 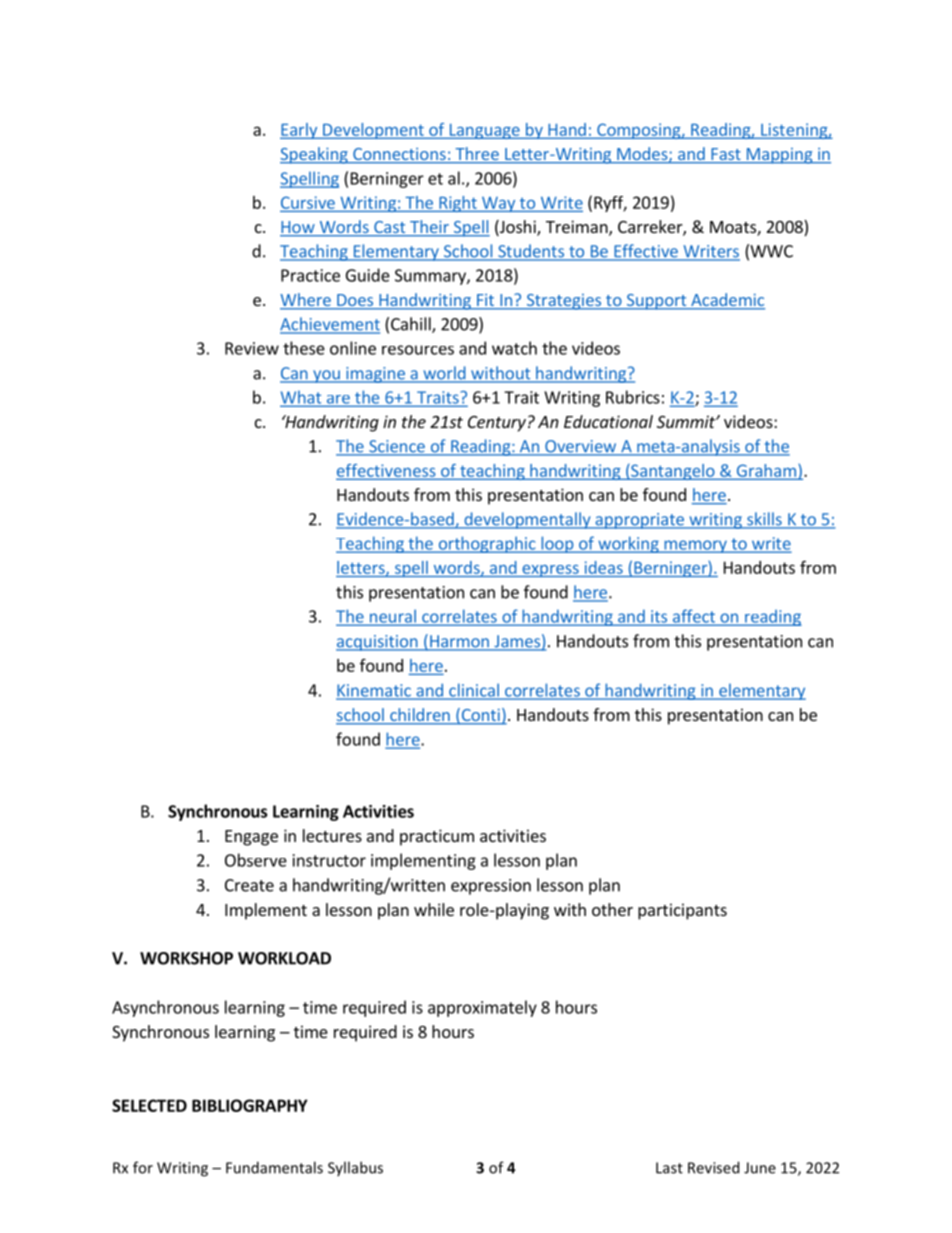 I want to click on BIBLIOGRAPHY, so click(x=250, y=1105).
